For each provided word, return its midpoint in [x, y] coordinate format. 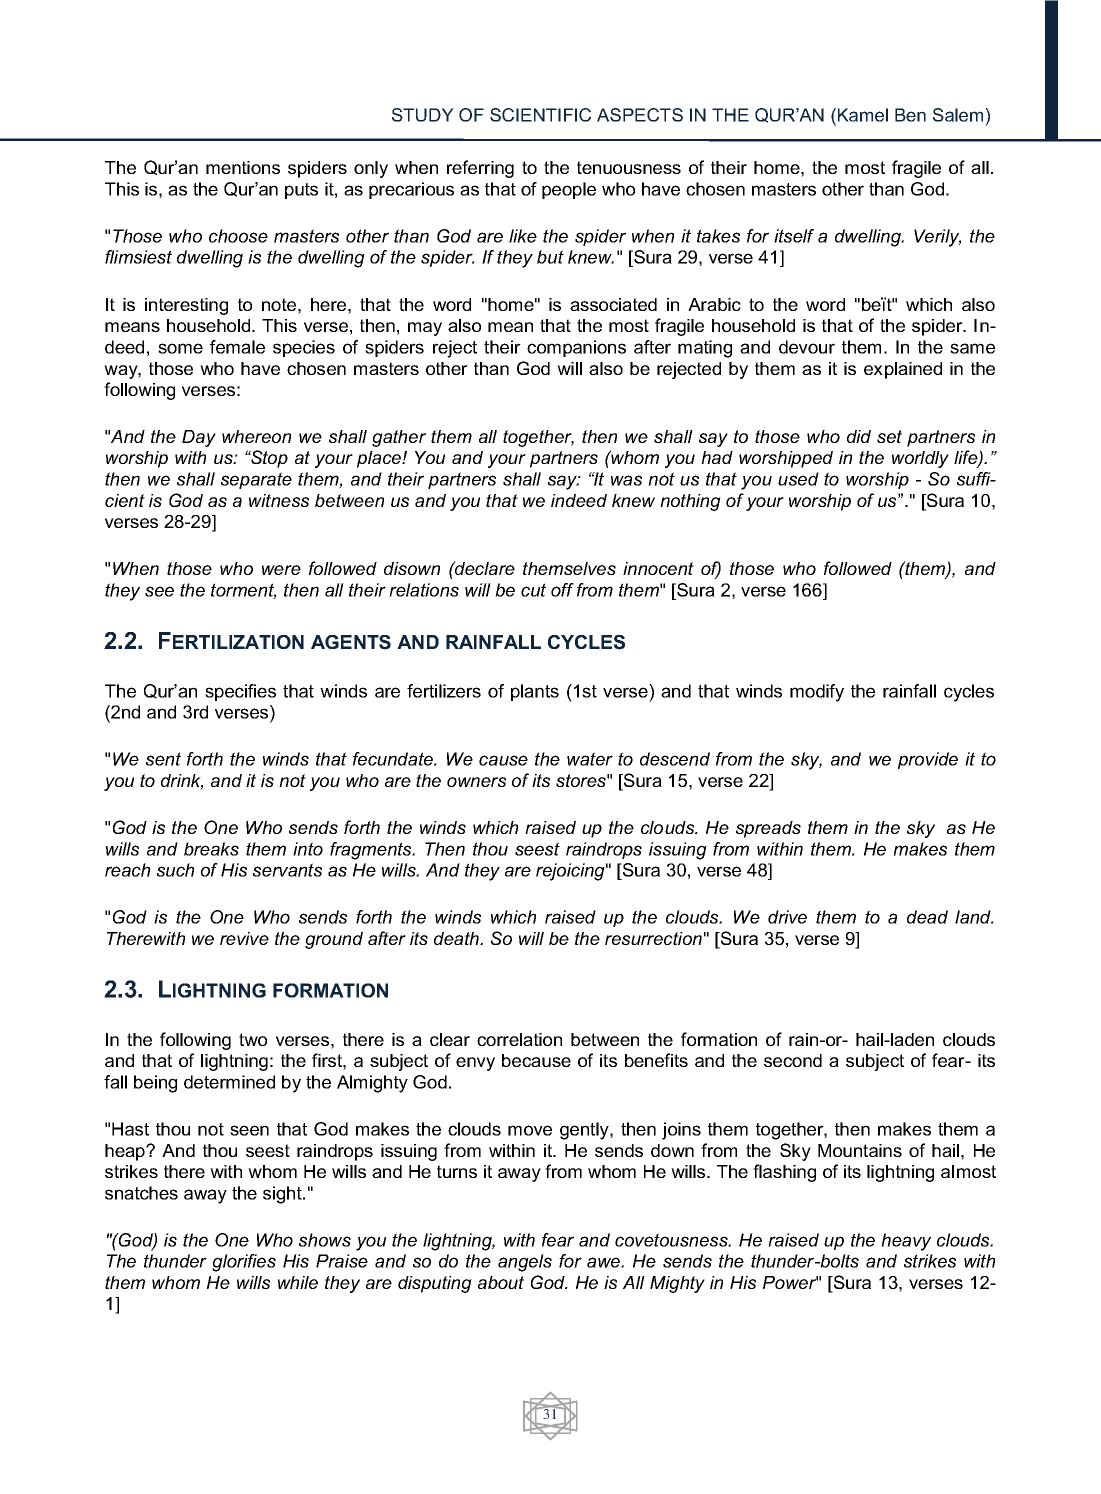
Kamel [863, 115]
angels [525, 1263]
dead [927, 917]
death [458, 938]
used [798, 479]
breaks [211, 849]
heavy [906, 1242]
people [569, 190]
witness [279, 500]
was [626, 480]
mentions [243, 167]
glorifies [244, 1263]
